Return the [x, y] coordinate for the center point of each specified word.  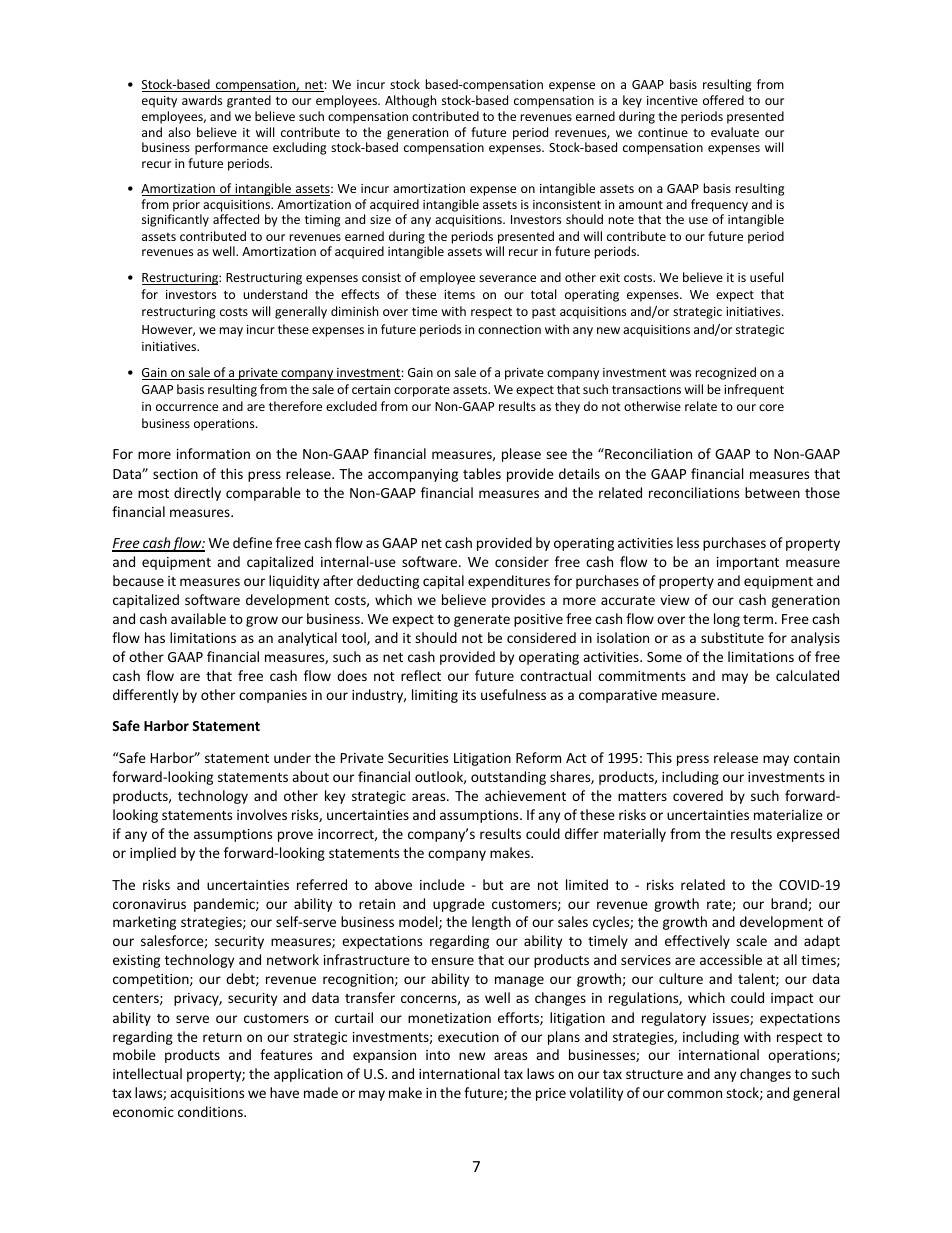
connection [509, 329]
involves [262, 814]
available [198, 618]
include [442, 884]
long [727, 620]
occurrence [187, 407]
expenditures [509, 582]
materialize [788, 814]
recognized [726, 373]
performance [231, 148]
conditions [211, 1111]
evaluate [735, 132]
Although [410, 101]
